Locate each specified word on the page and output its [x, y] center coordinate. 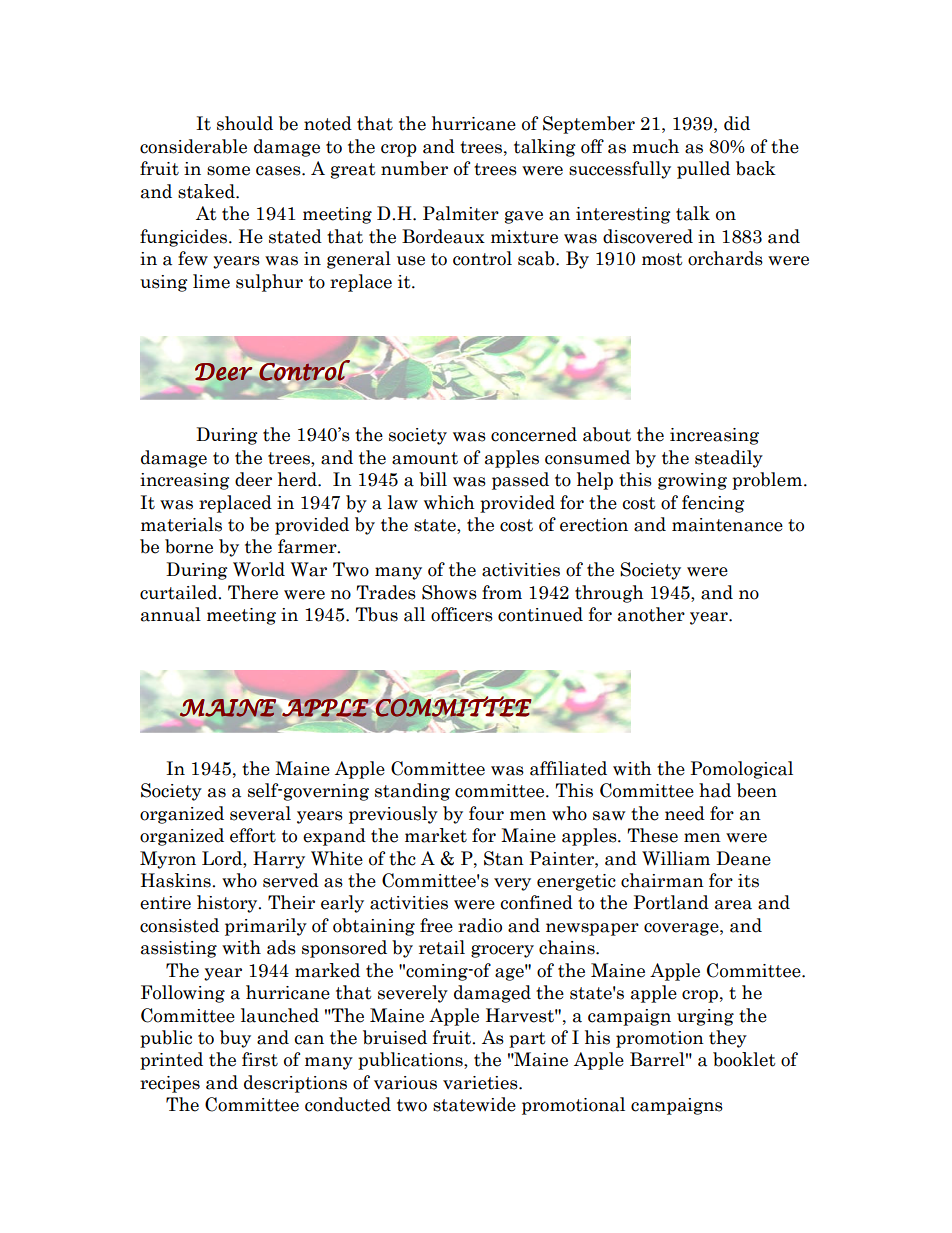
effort [253, 835]
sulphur [269, 283]
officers [462, 614]
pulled [703, 170]
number [414, 168]
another [651, 614]
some [228, 171]
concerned [534, 434]
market [436, 835]
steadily [729, 459]
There [253, 592]
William [676, 858]
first [260, 1059]
